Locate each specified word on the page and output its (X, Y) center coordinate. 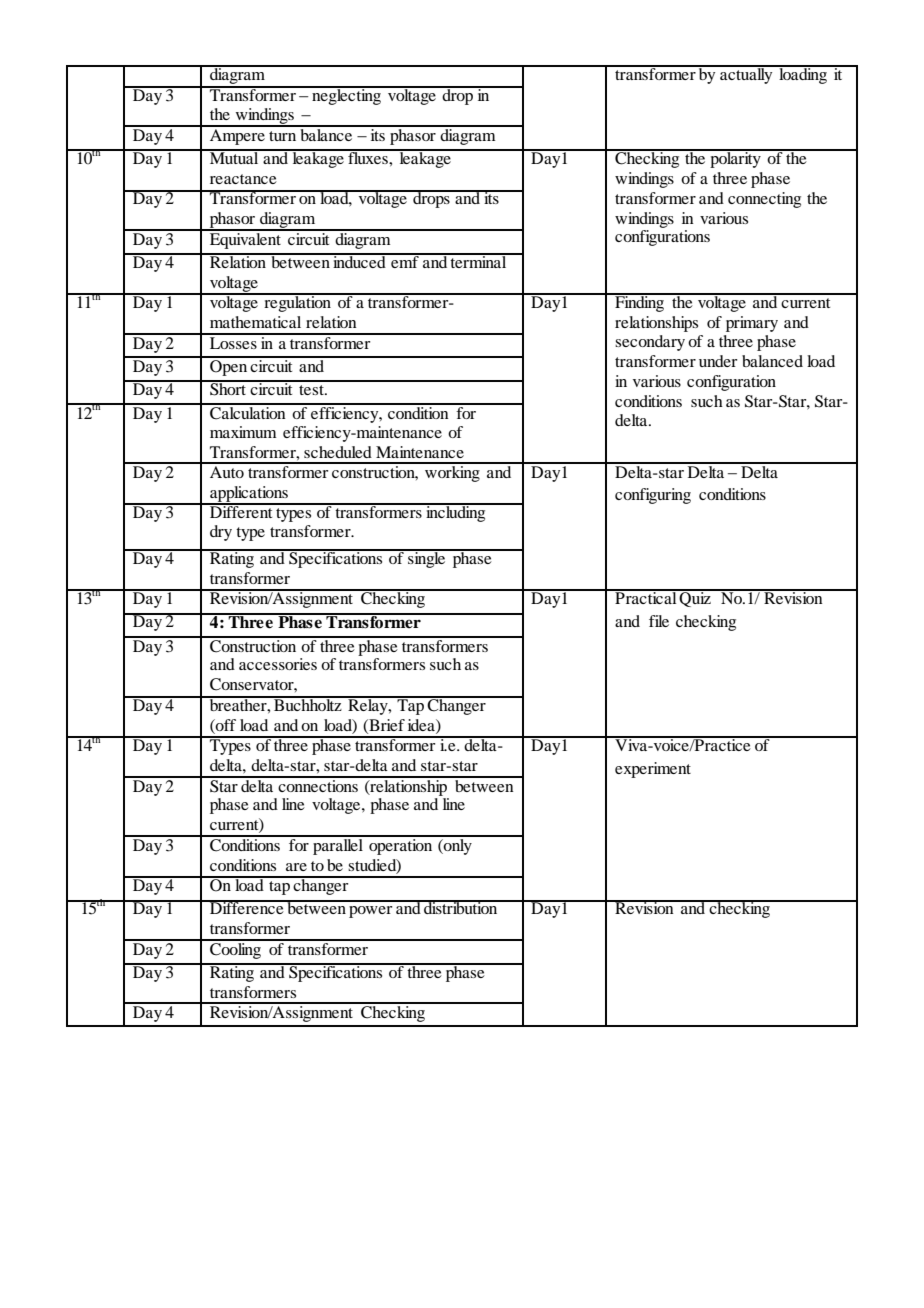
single (427, 559)
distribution (461, 907)
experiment (653, 770)
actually (746, 75)
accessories (278, 664)
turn (282, 136)
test (312, 390)
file (659, 621)
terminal (479, 261)
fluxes (368, 157)
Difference (247, 907)
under (718, 361)
